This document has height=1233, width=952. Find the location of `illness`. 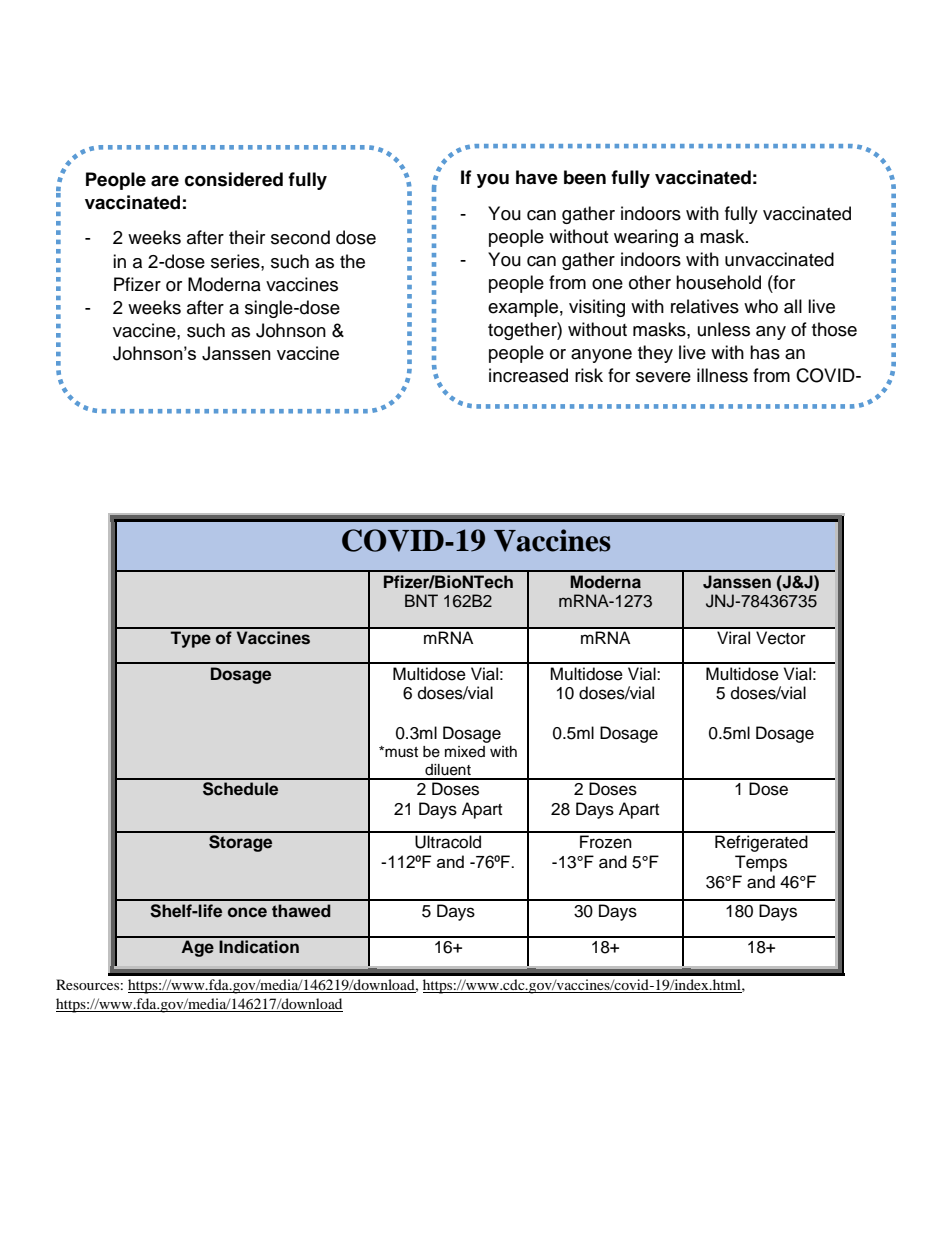

illness is located at coordinates (722, 375).
